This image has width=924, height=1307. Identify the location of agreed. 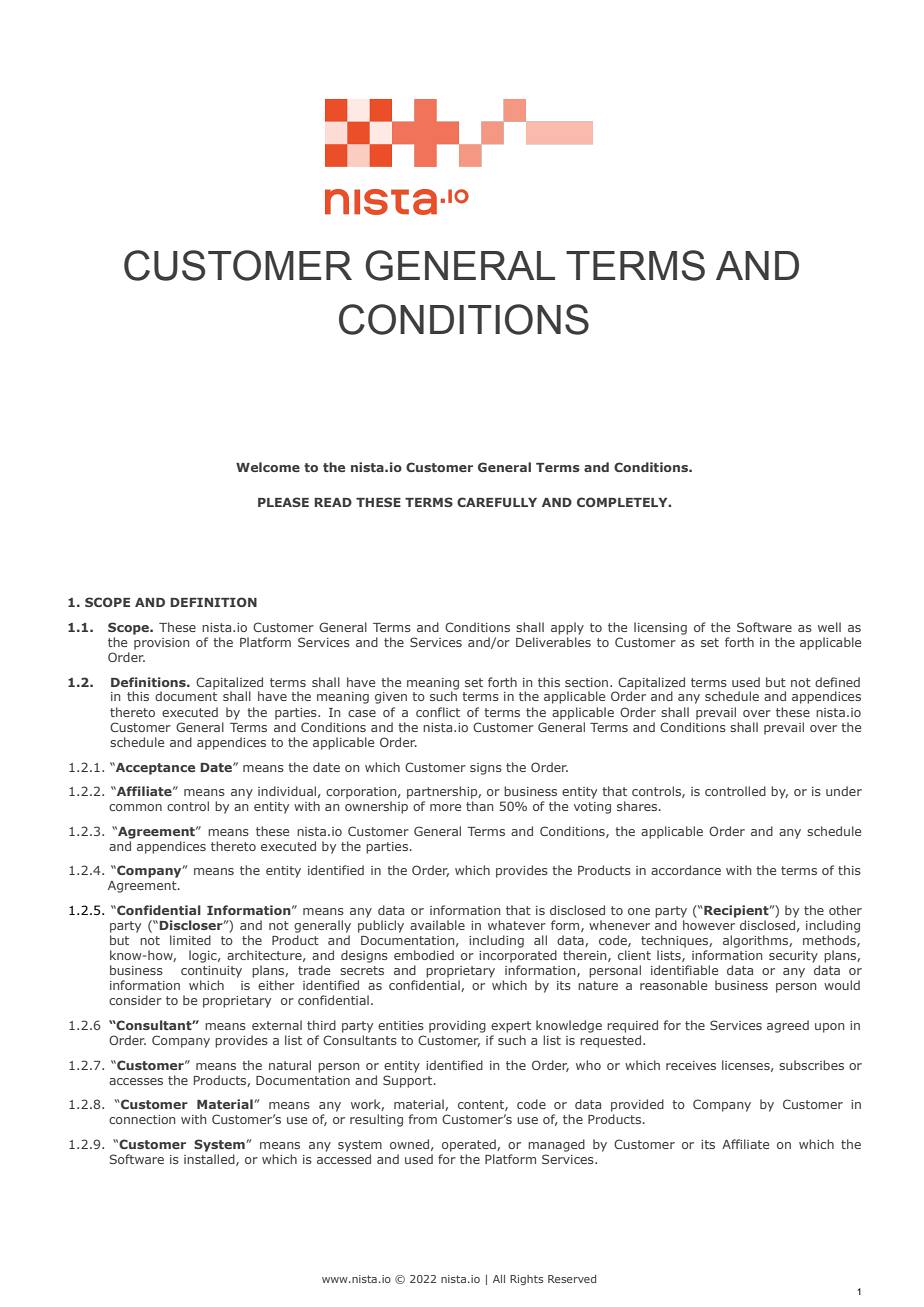
(788, 1026).
